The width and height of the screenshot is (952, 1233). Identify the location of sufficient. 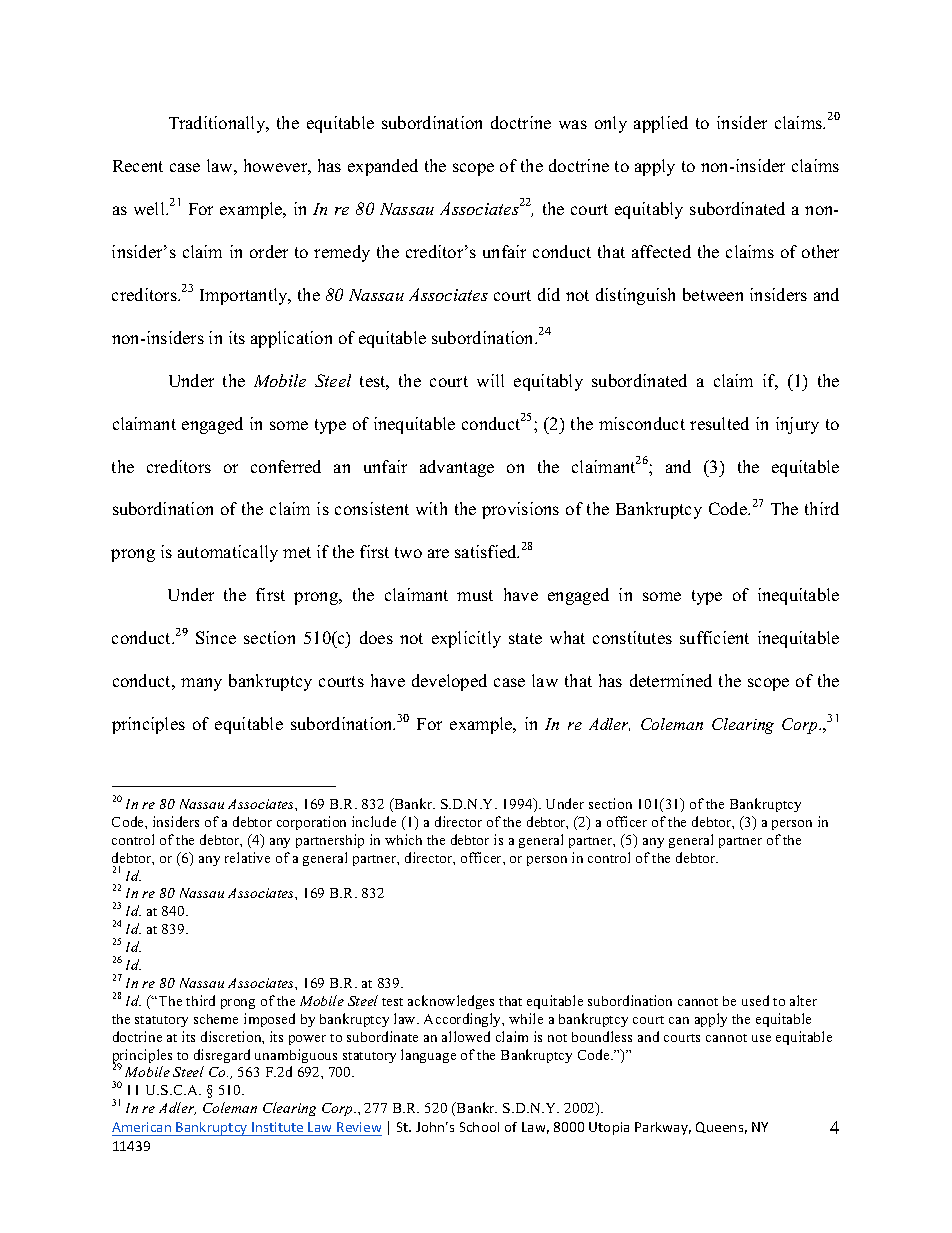
(714, 637).
